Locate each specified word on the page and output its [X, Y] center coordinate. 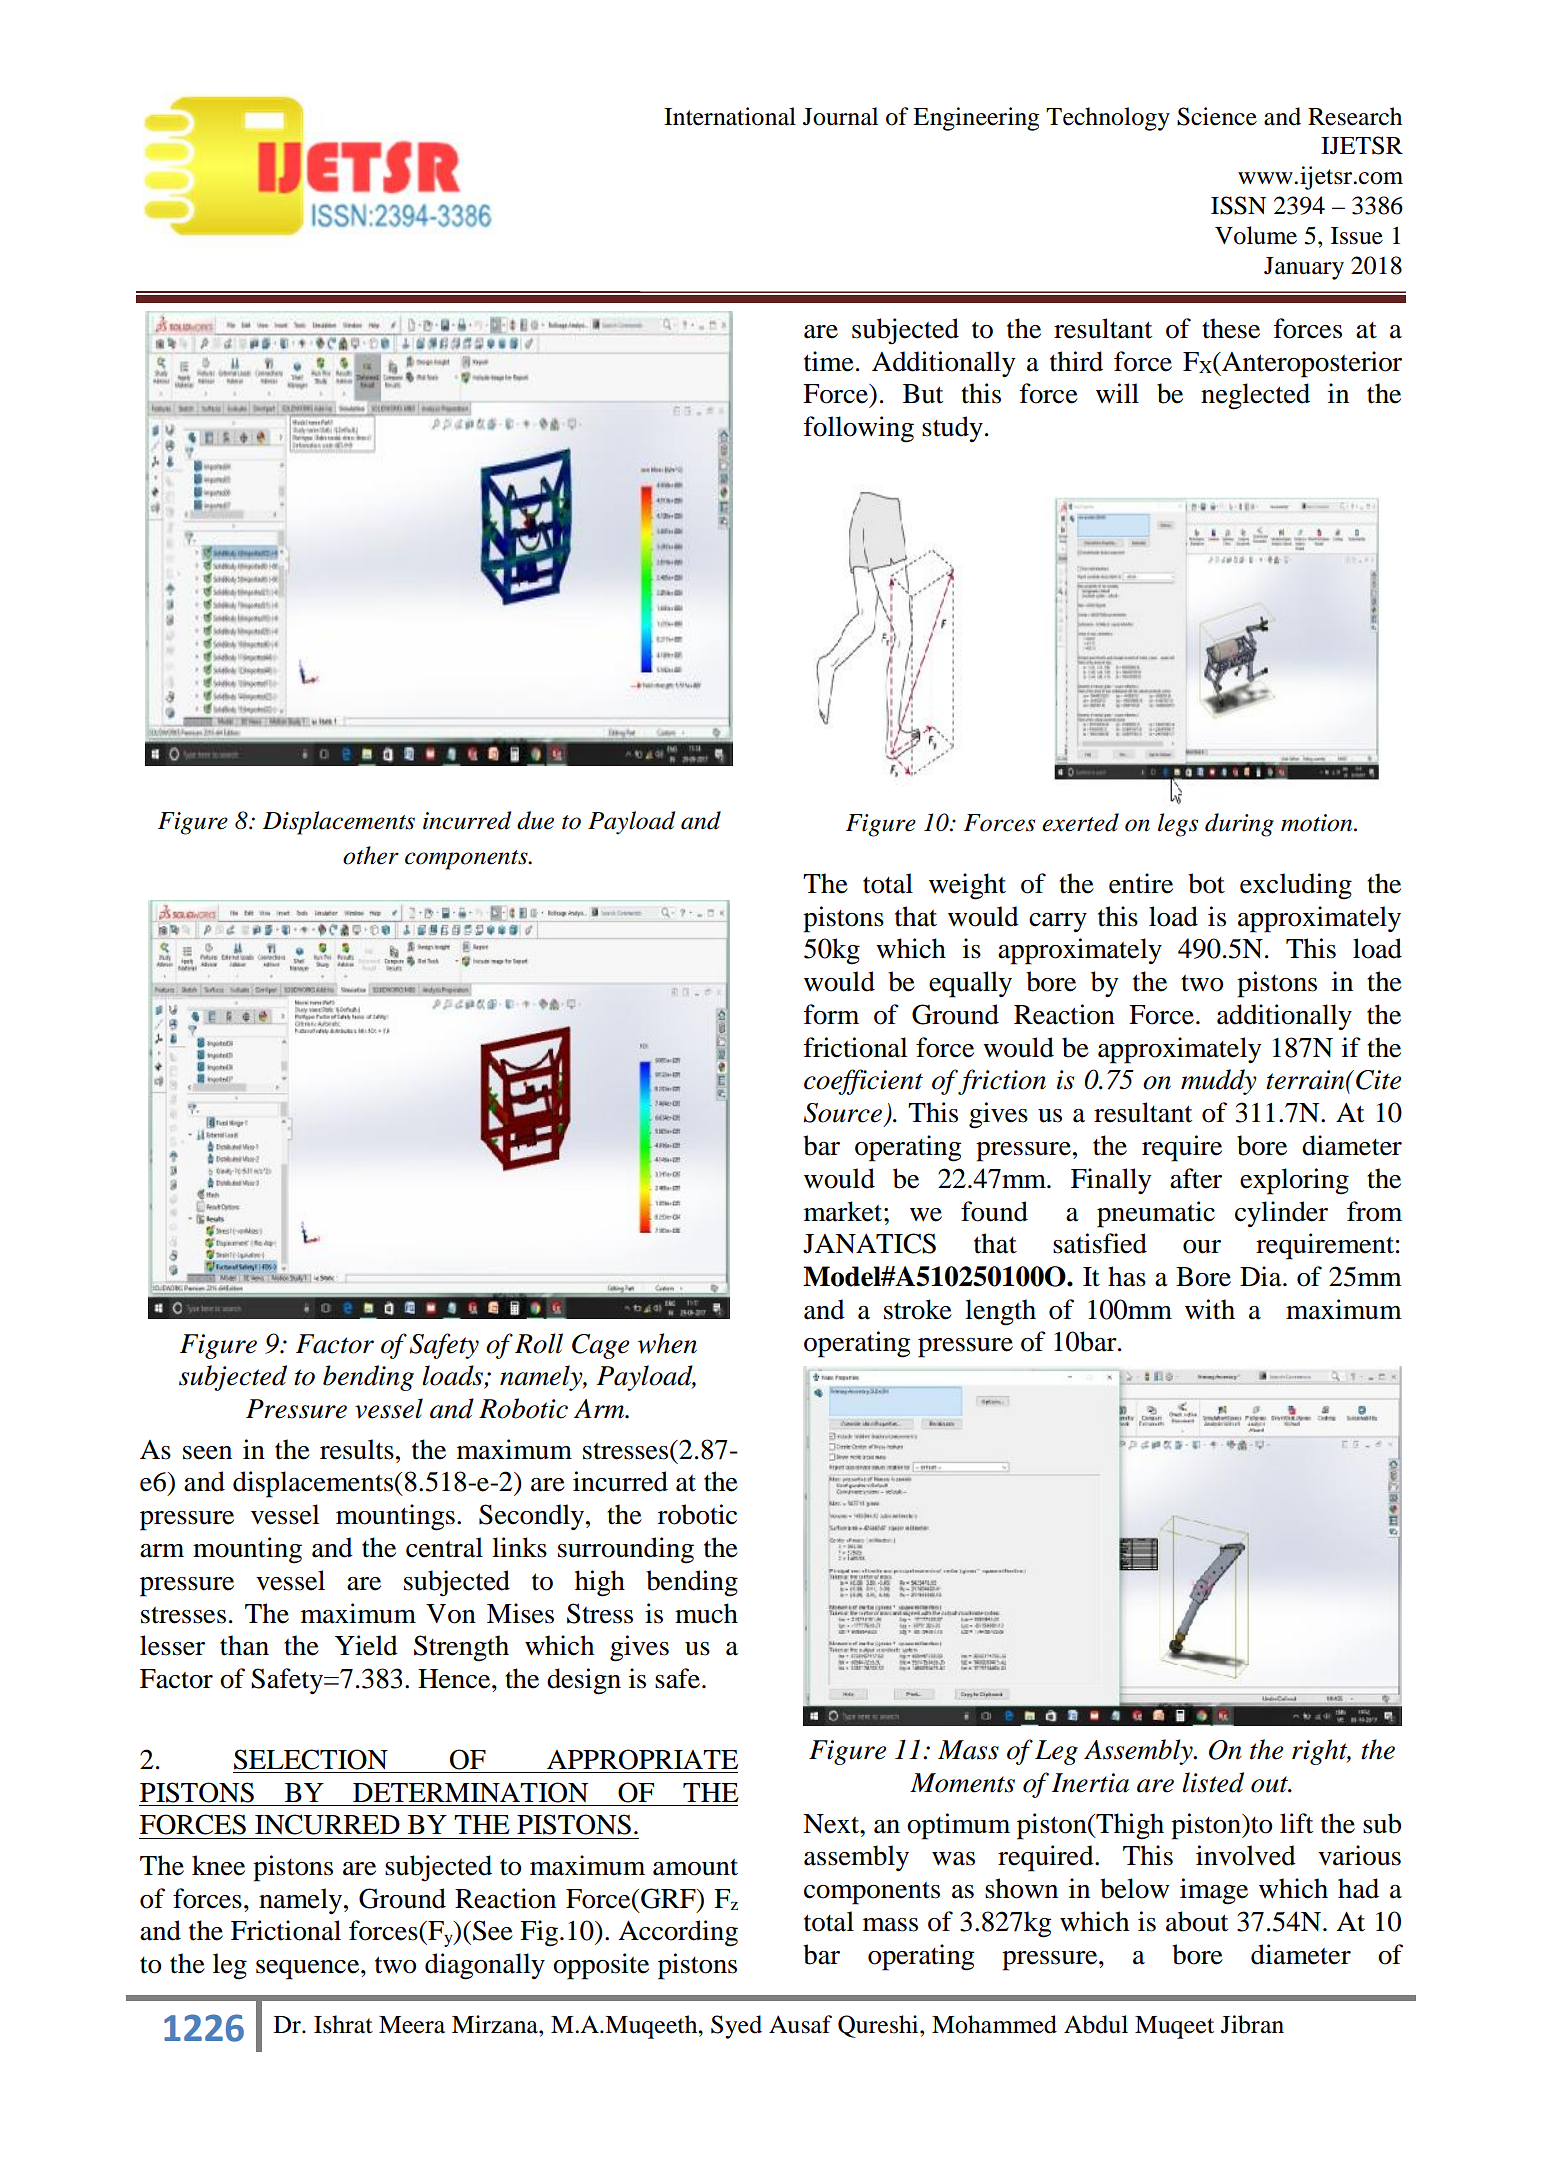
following [859, 429]
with [1210, 1309]
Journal [840, 116]
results [357, 1449]
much [706, 1613]
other [371, 855]
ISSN [1238, 205]
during [1239, 825]
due [535, 820]
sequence [309, 1970]
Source [843, 1113]
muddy [1219, 1082]
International [730, 116]
